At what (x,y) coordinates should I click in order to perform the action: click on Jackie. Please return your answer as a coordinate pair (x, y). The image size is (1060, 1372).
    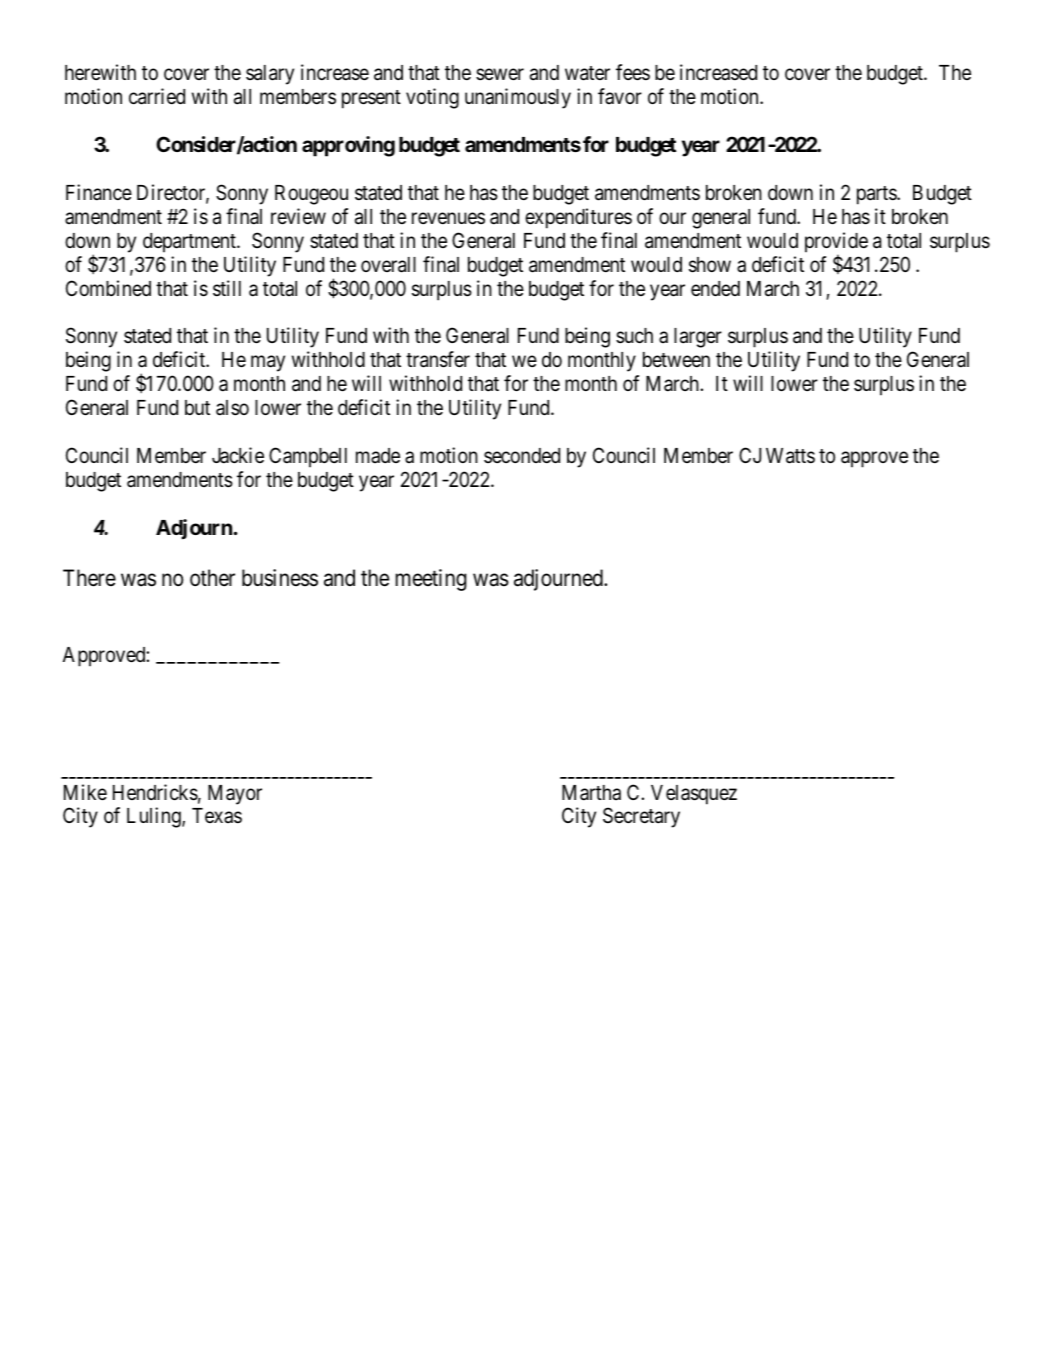
    Looking at the image, I should click on (238, 455).
